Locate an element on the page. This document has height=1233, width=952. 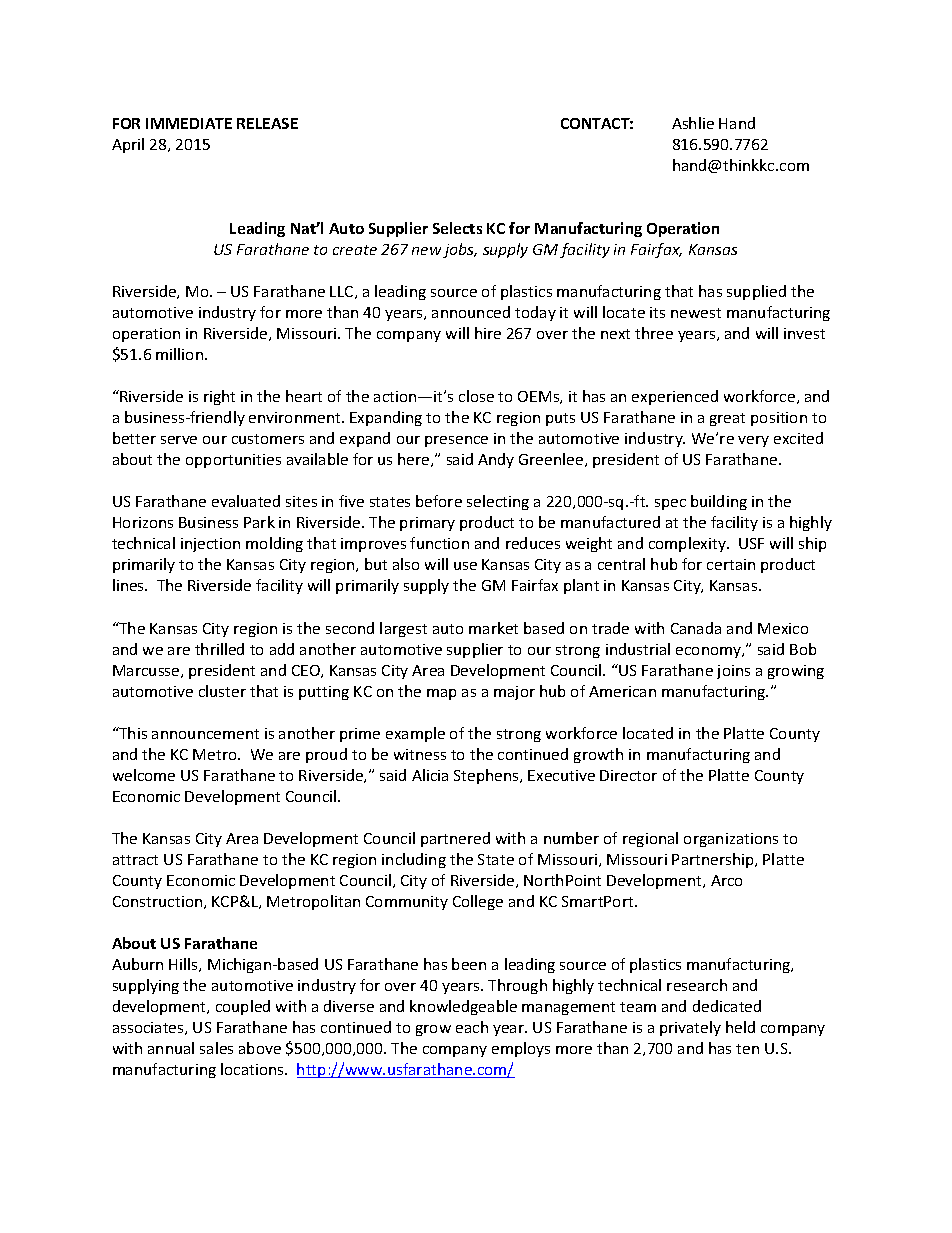
injection is located at coordinates (210, 545).
